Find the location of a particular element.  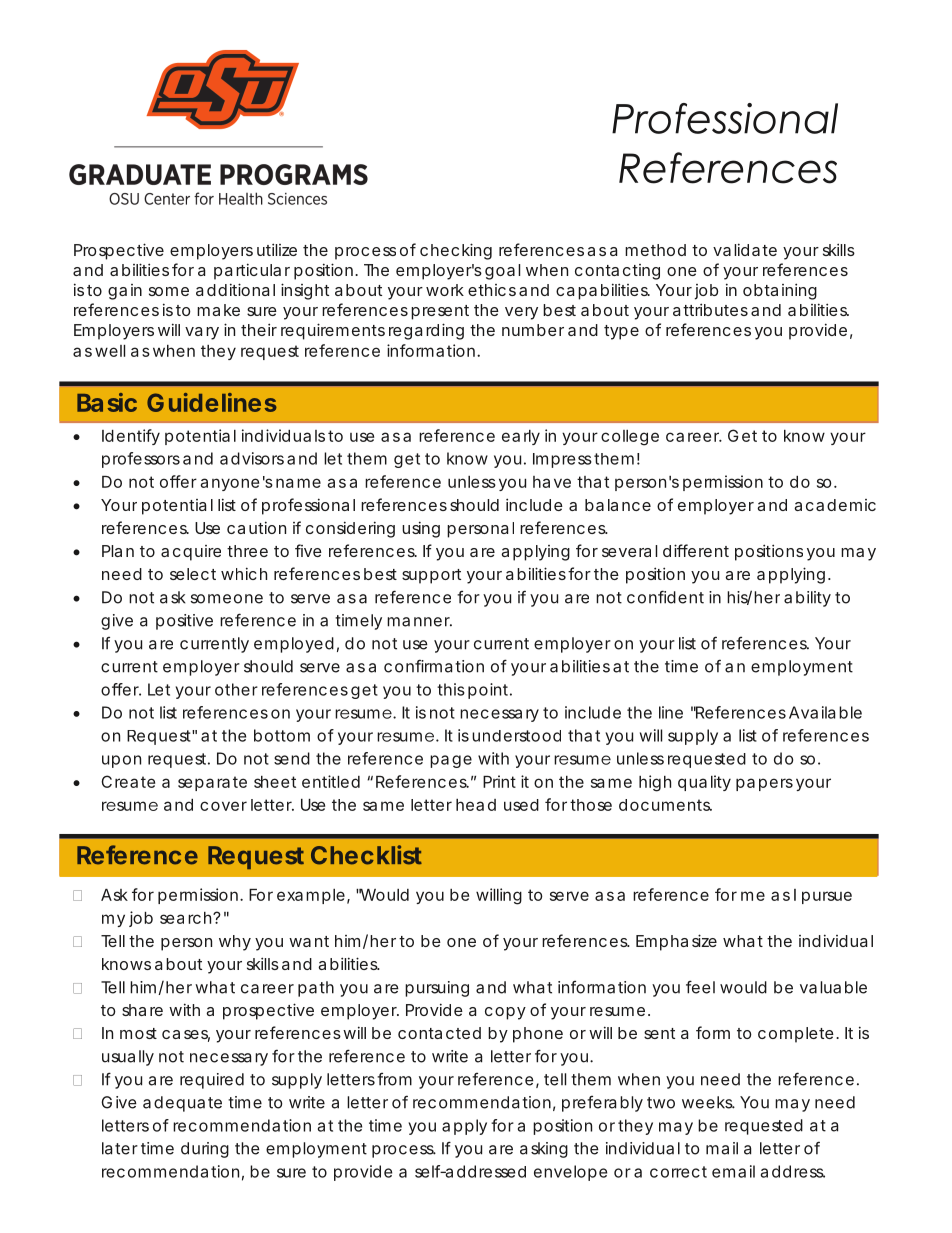

search is located at coordinates (187, 918).
